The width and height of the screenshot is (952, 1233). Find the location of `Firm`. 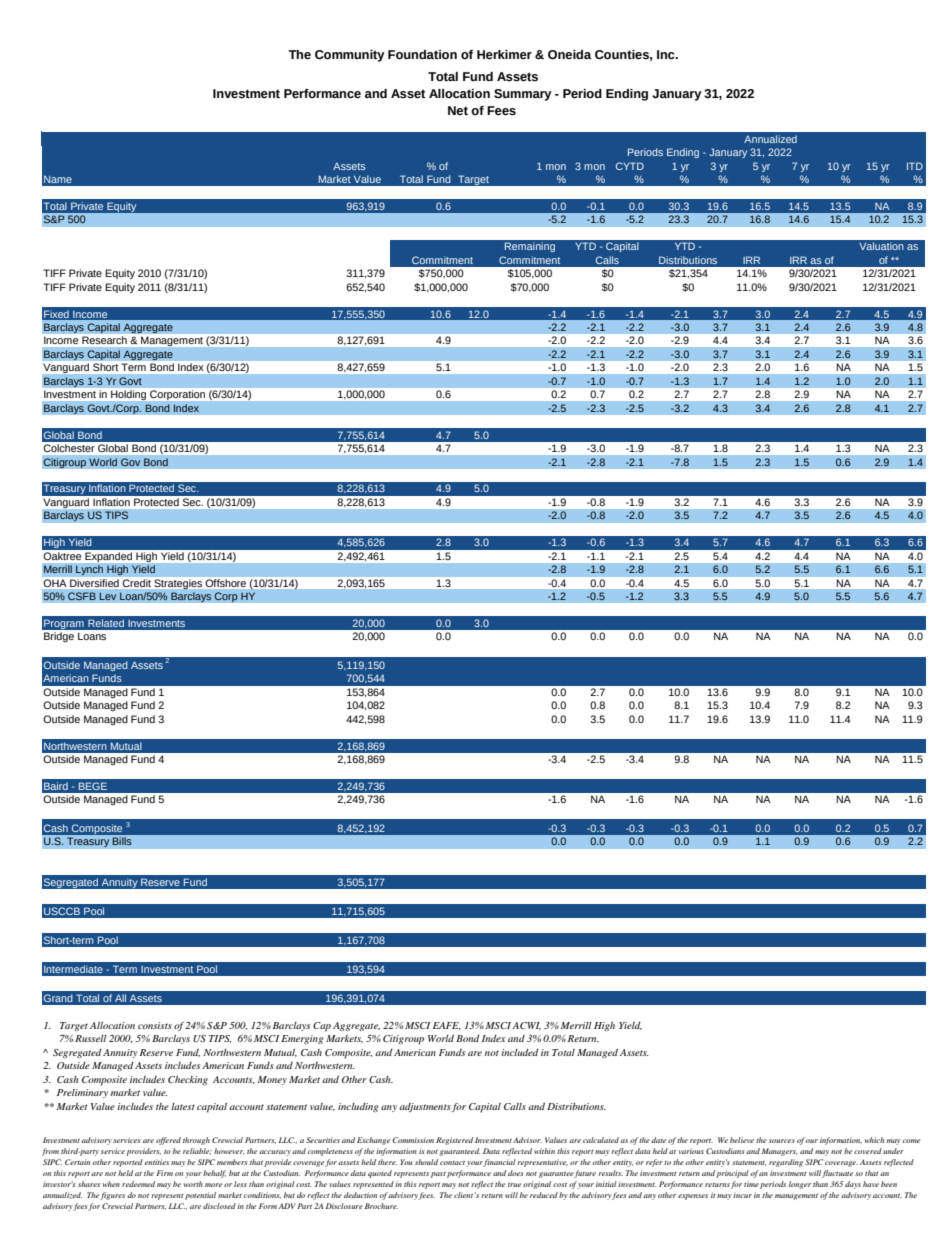

Firm is located at coordinates (164, 1173).
